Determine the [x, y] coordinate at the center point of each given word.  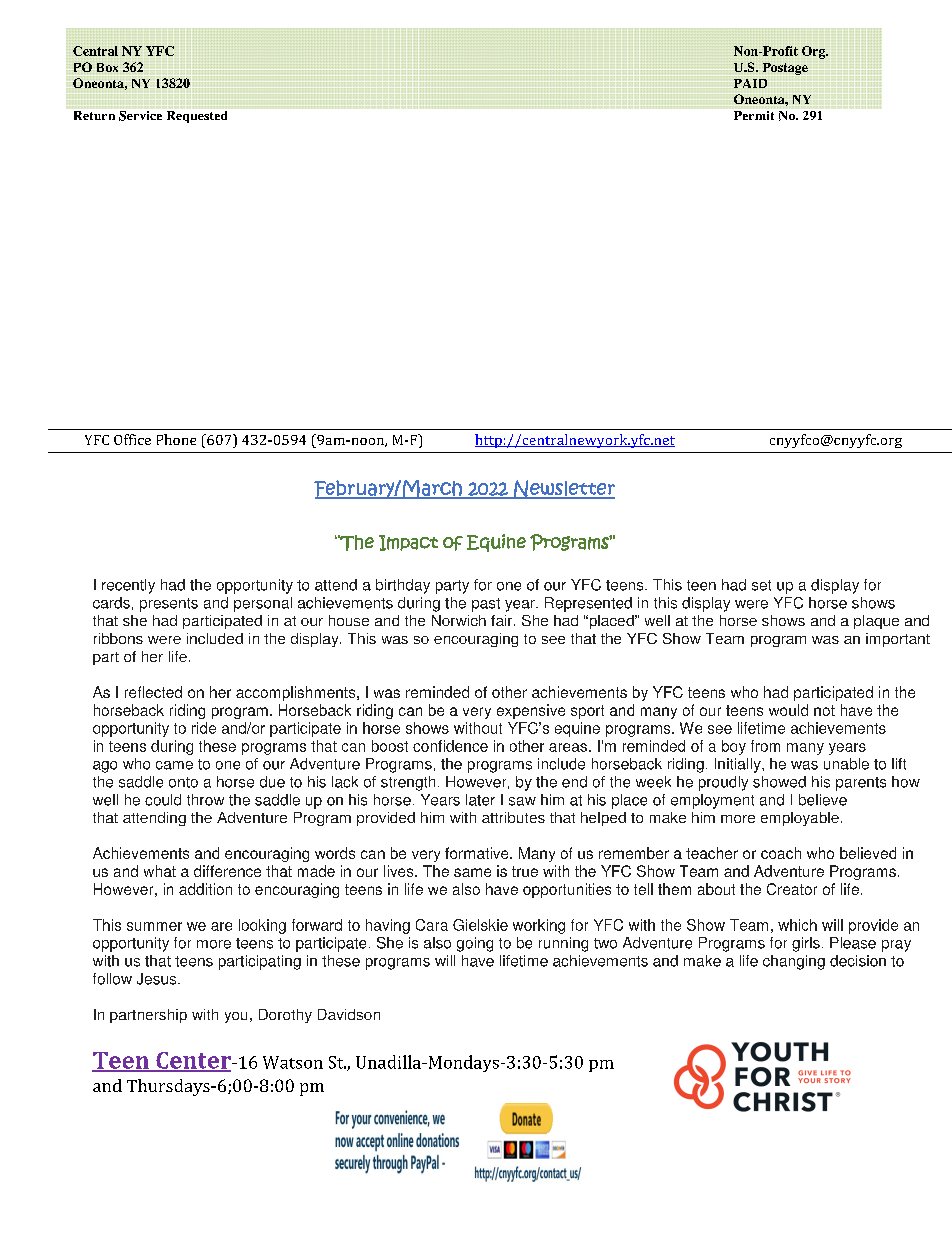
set [761, 585]
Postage [785, 69]
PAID [750, 83]
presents [169, 605]
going [475, 944]
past [486, 605]
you [236, 1017]
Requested [197, 117]
